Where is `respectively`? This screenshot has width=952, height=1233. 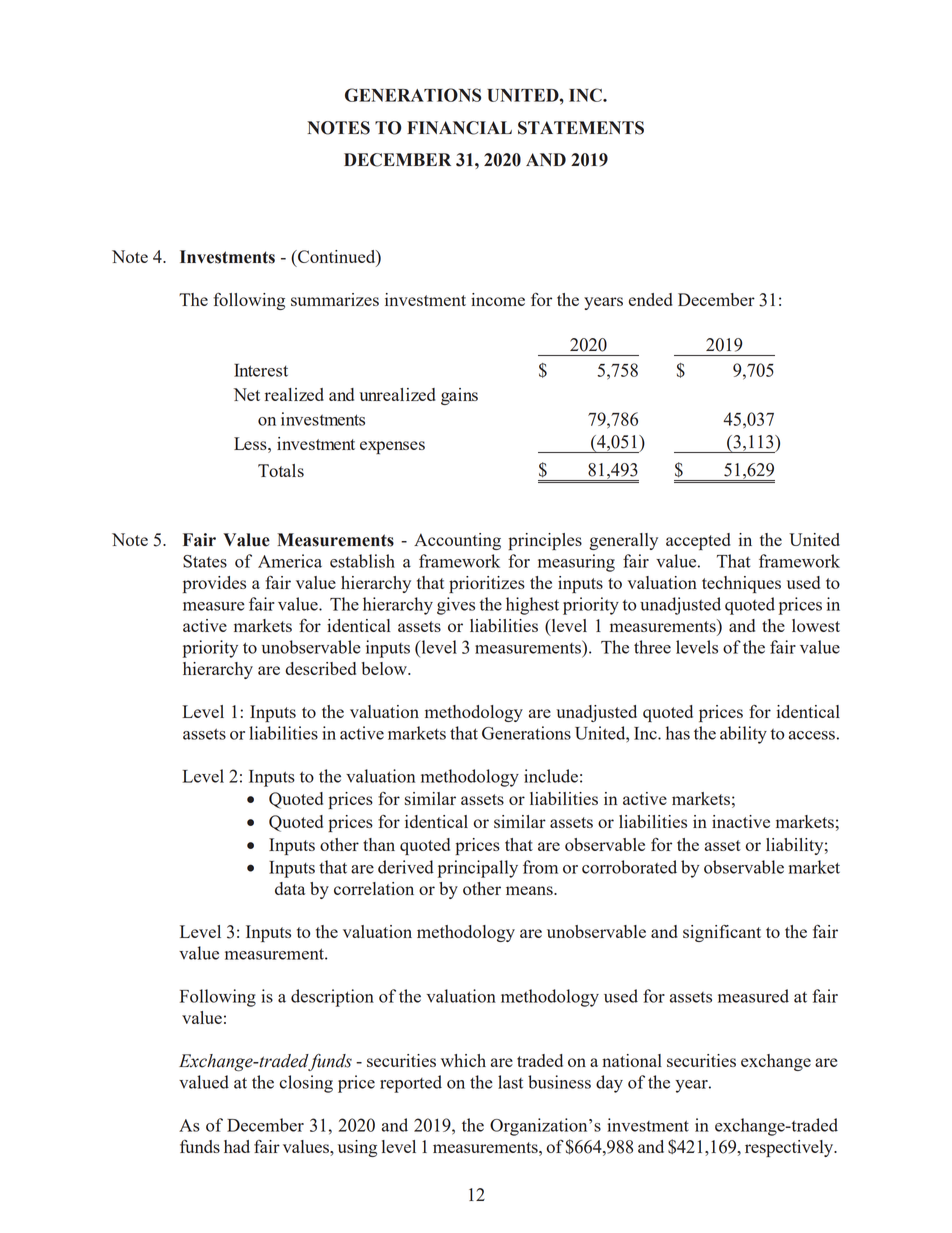 respectively is located at coordinates (790, 1148).
